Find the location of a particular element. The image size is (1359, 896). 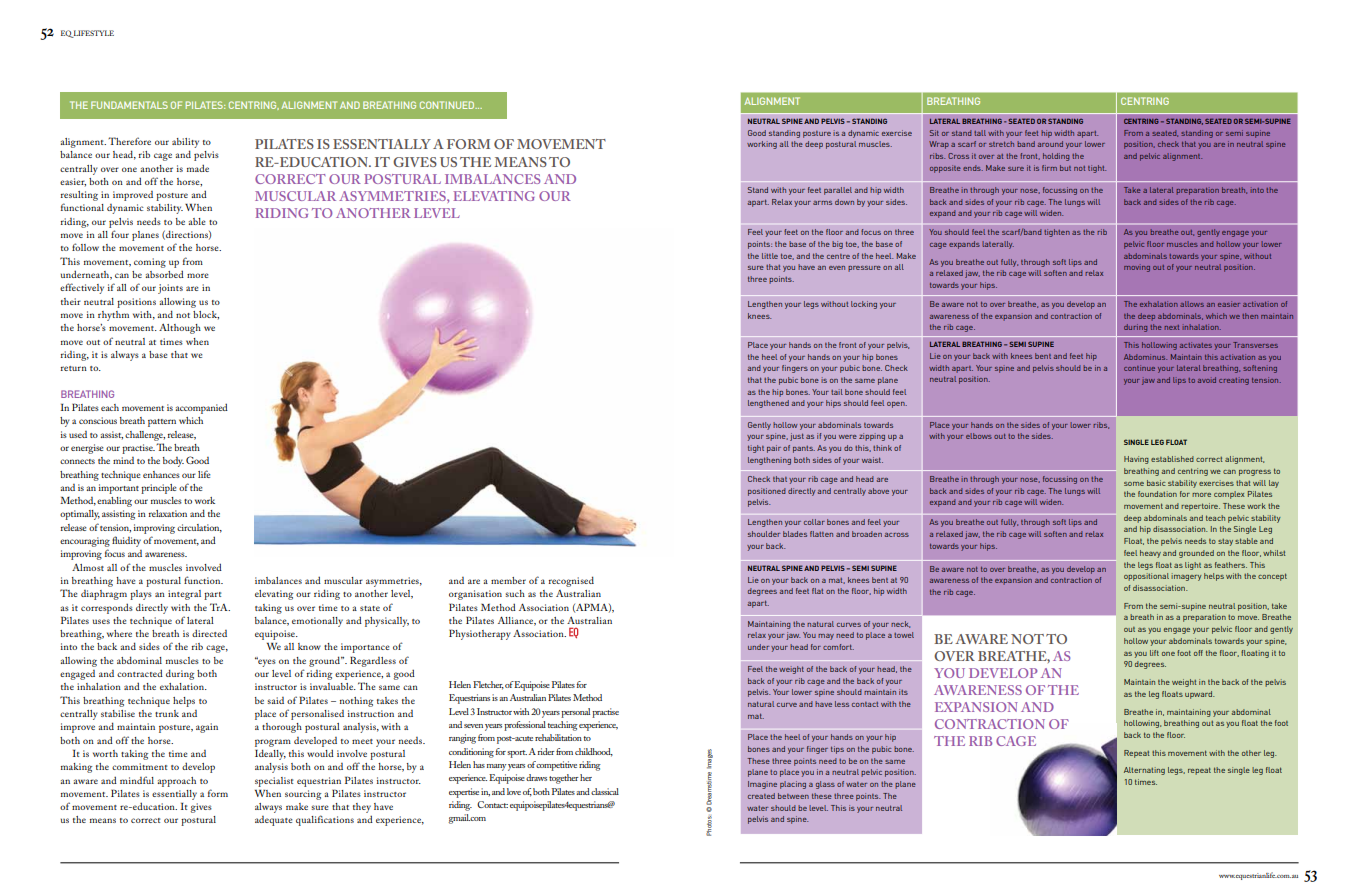

tail is located at coordinates (837, 392).
